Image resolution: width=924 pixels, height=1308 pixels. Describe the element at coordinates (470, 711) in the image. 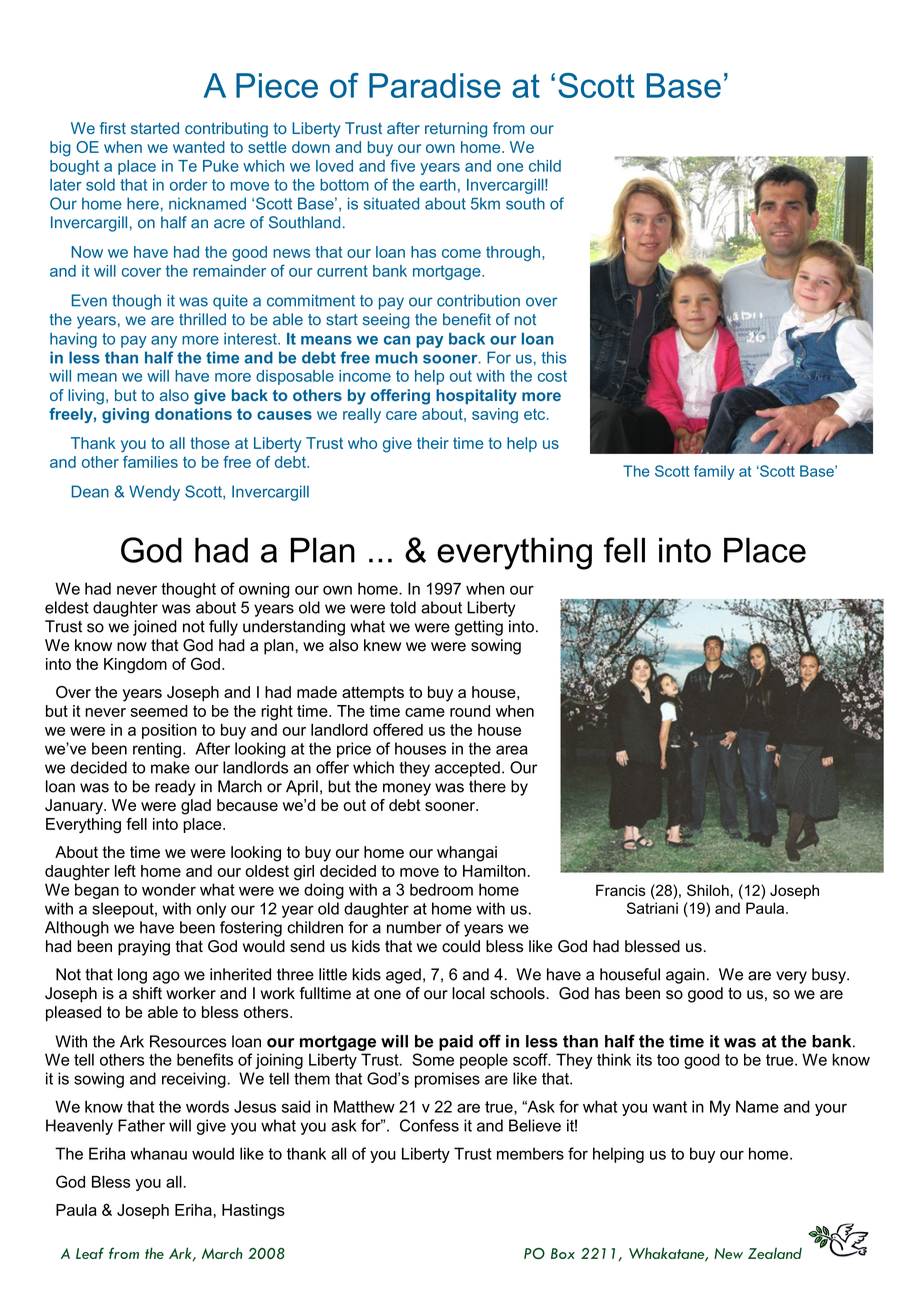

I see `round` at that location.
